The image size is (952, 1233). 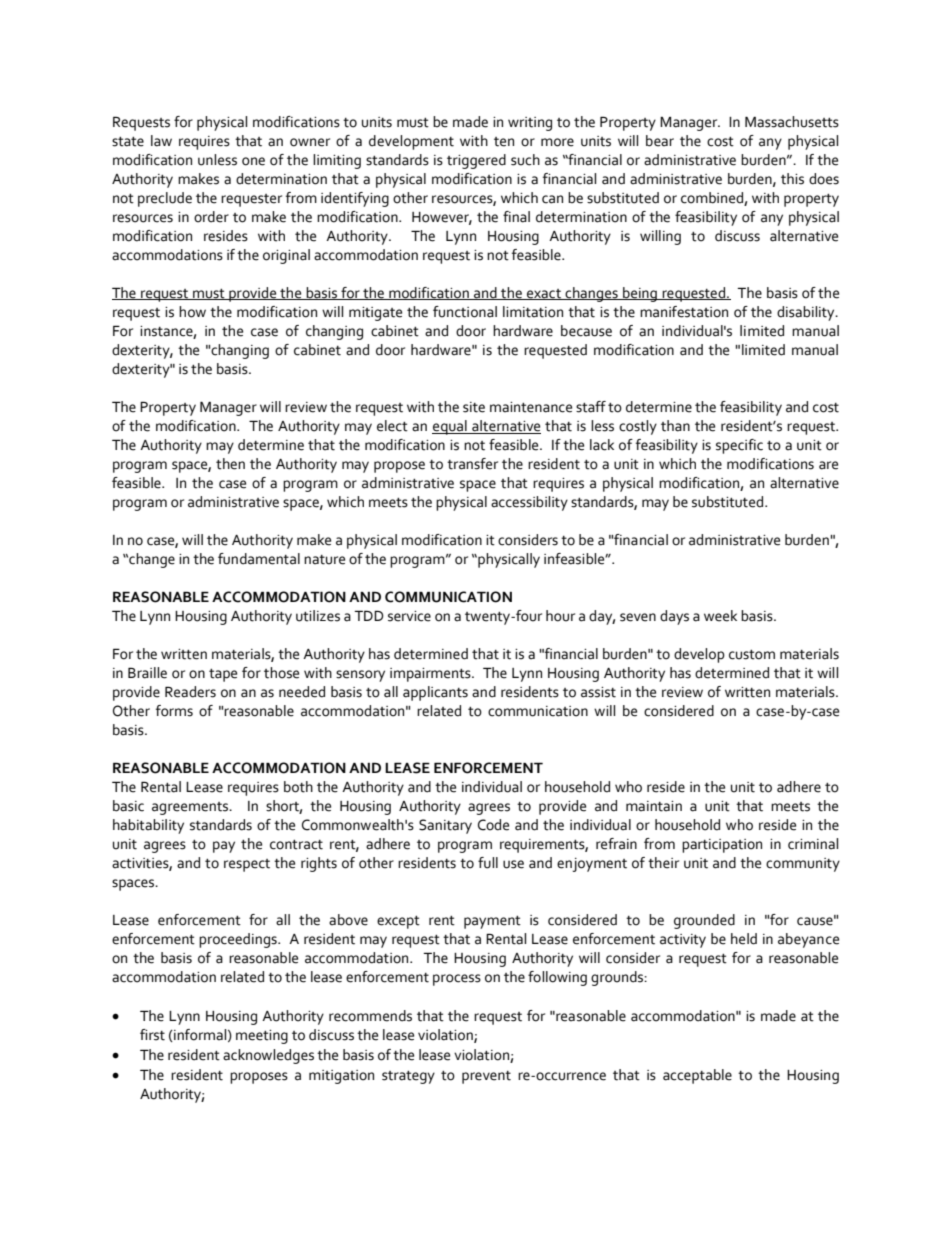 What do you see at coordinates (722, 846) in the screenshot?
I see `participation` at bounding box center [722, 846].
